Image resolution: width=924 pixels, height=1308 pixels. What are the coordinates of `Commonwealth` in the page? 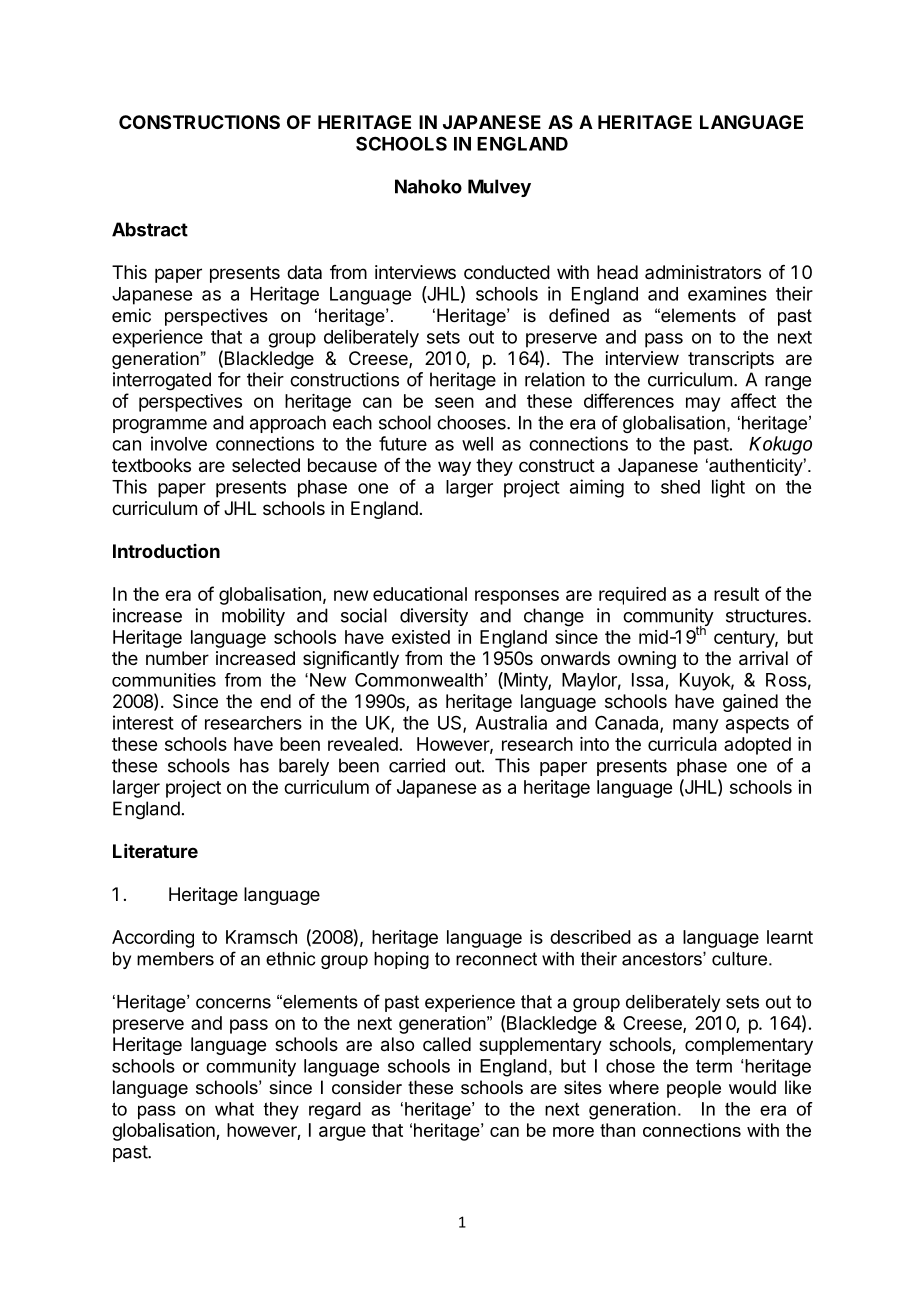 It's located at (419, 680).
